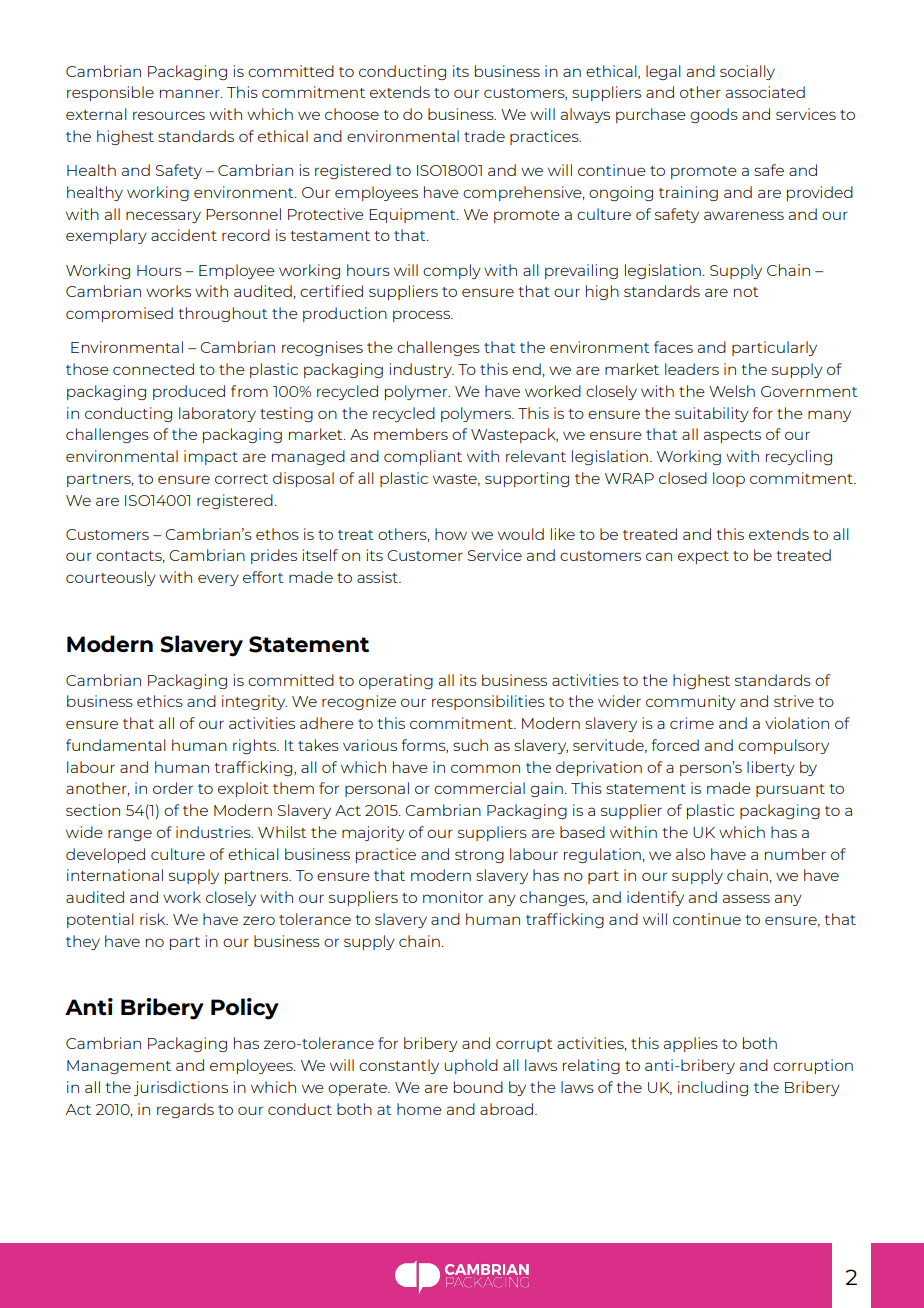  I want to click on jurisdictions, so click(181, 1088).
